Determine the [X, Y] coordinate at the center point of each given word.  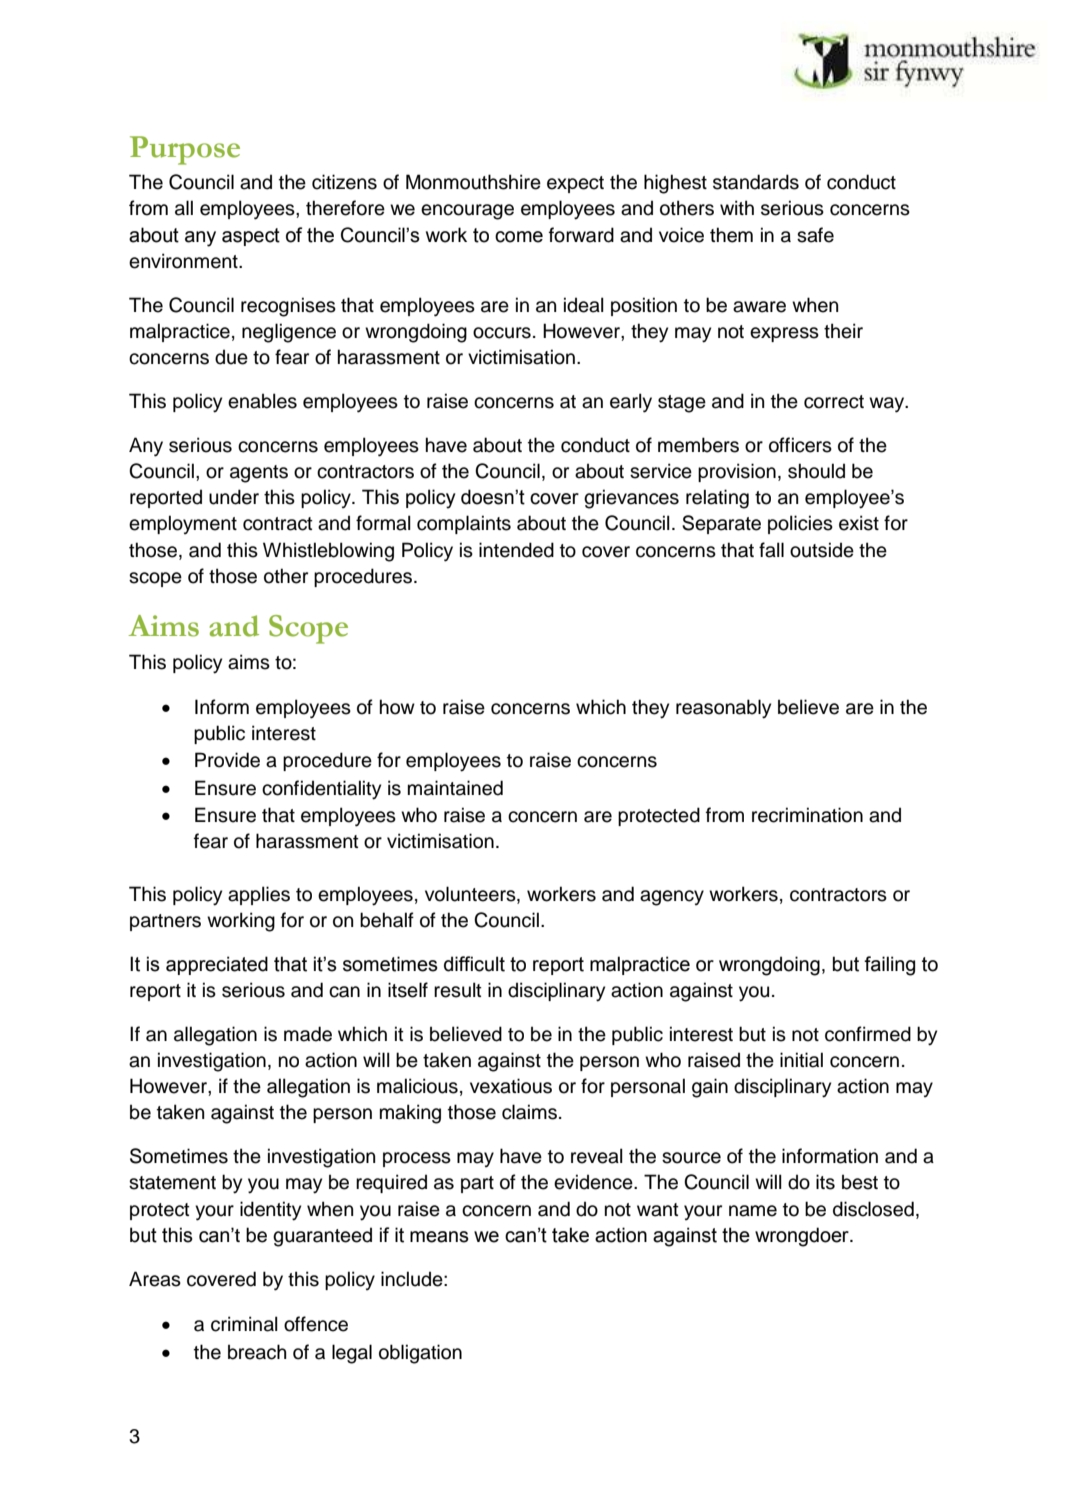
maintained [455, 788]
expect [575, 184]
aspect [251, 237]
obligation [420, 1354]
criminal [244, 1324]
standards [756, 182]
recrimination [807, 815]
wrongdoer [803, 1237]
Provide [227, 760]
